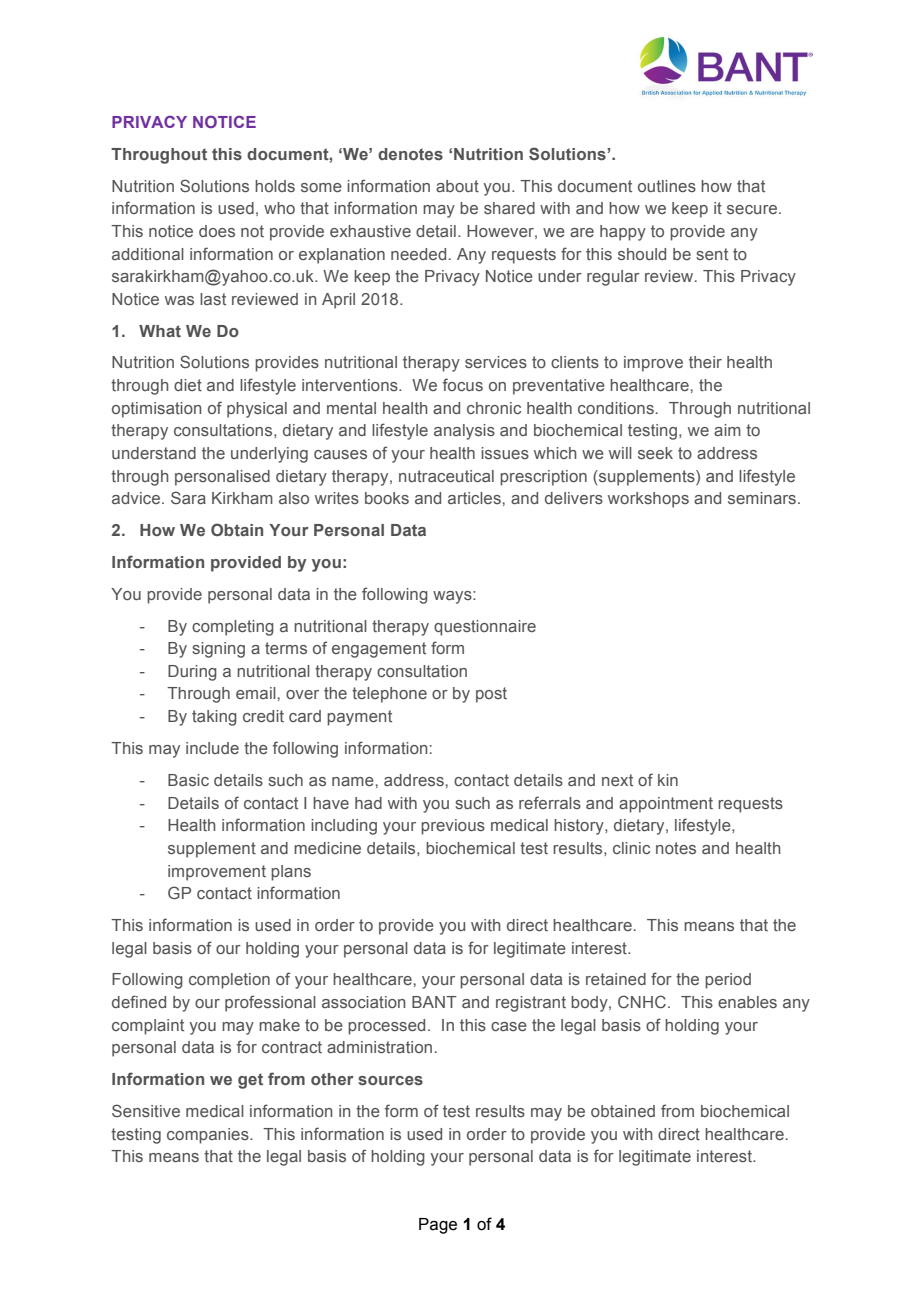 This page has width=924, height=1308. What do you see at coordinates (617, 780) in the page?
I see `next` at bounding box center [617, 780].
